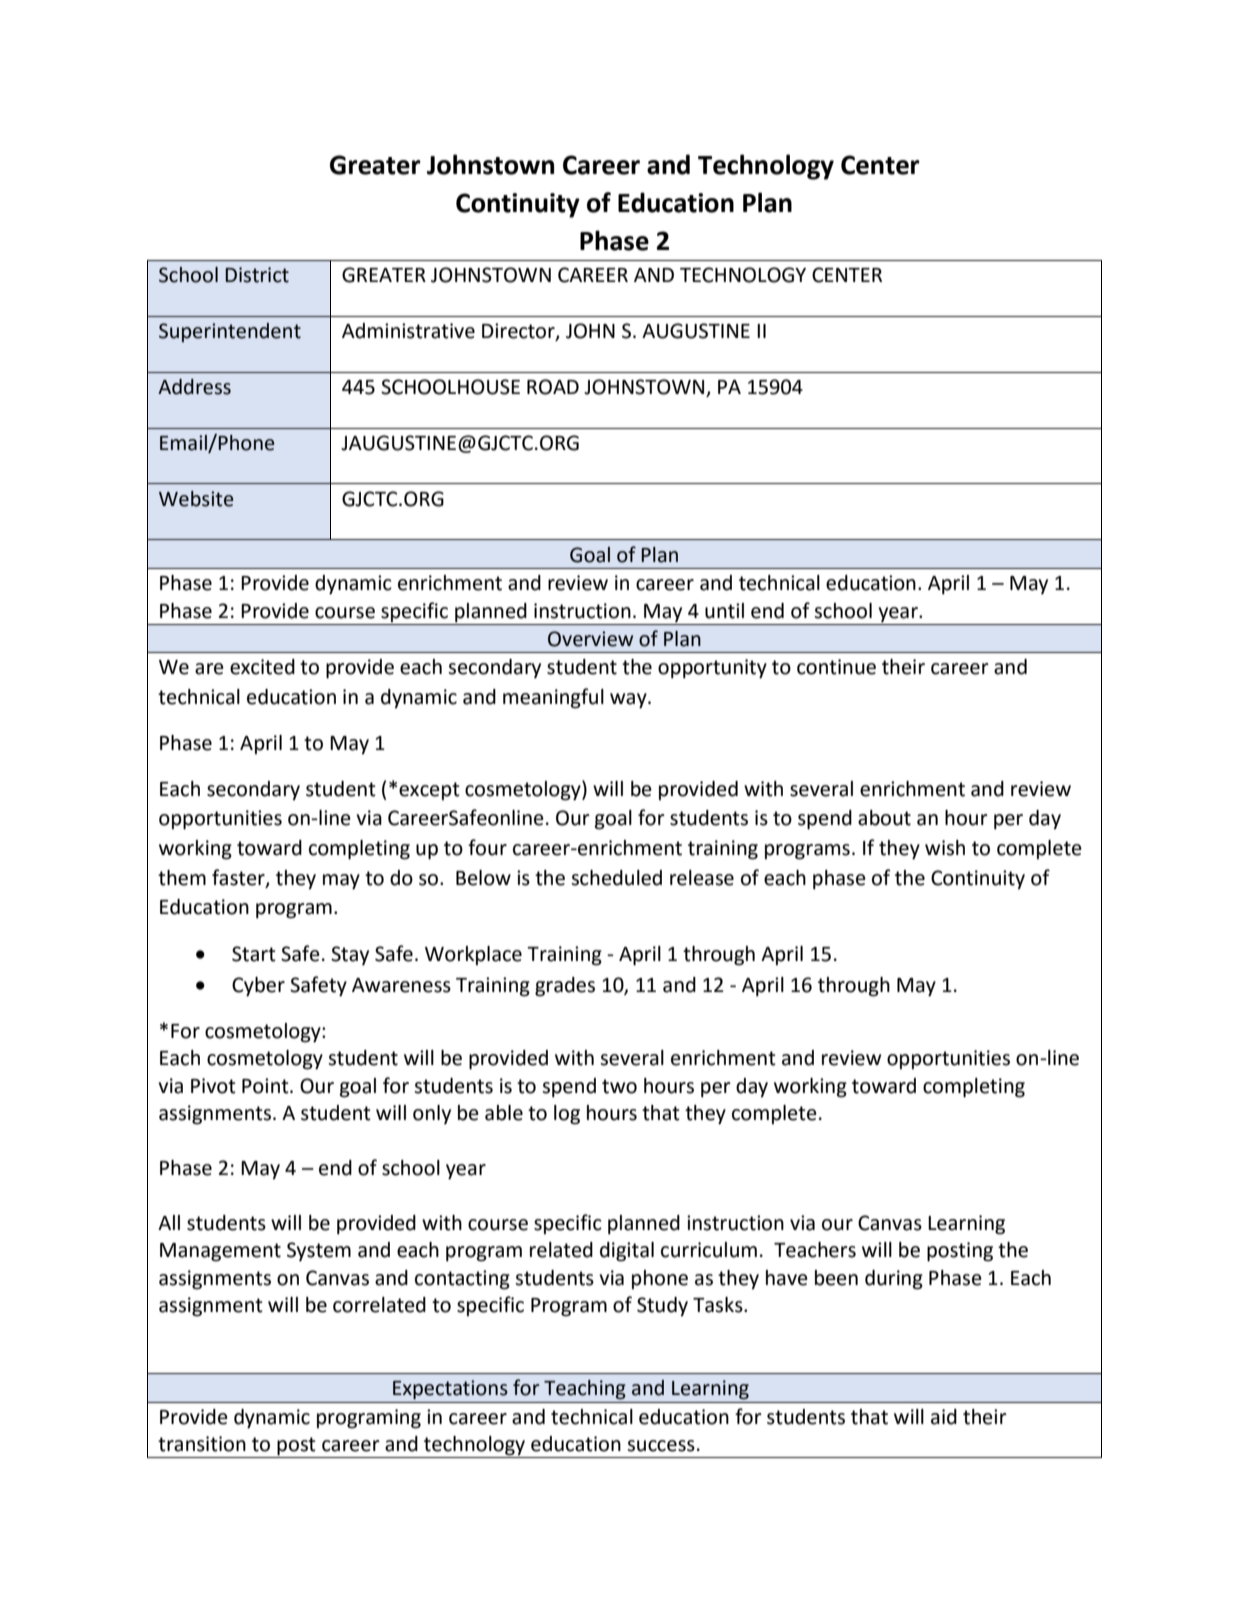 The image size is (1249, 1617). I want to click on ROAD, so click(553, 387).
